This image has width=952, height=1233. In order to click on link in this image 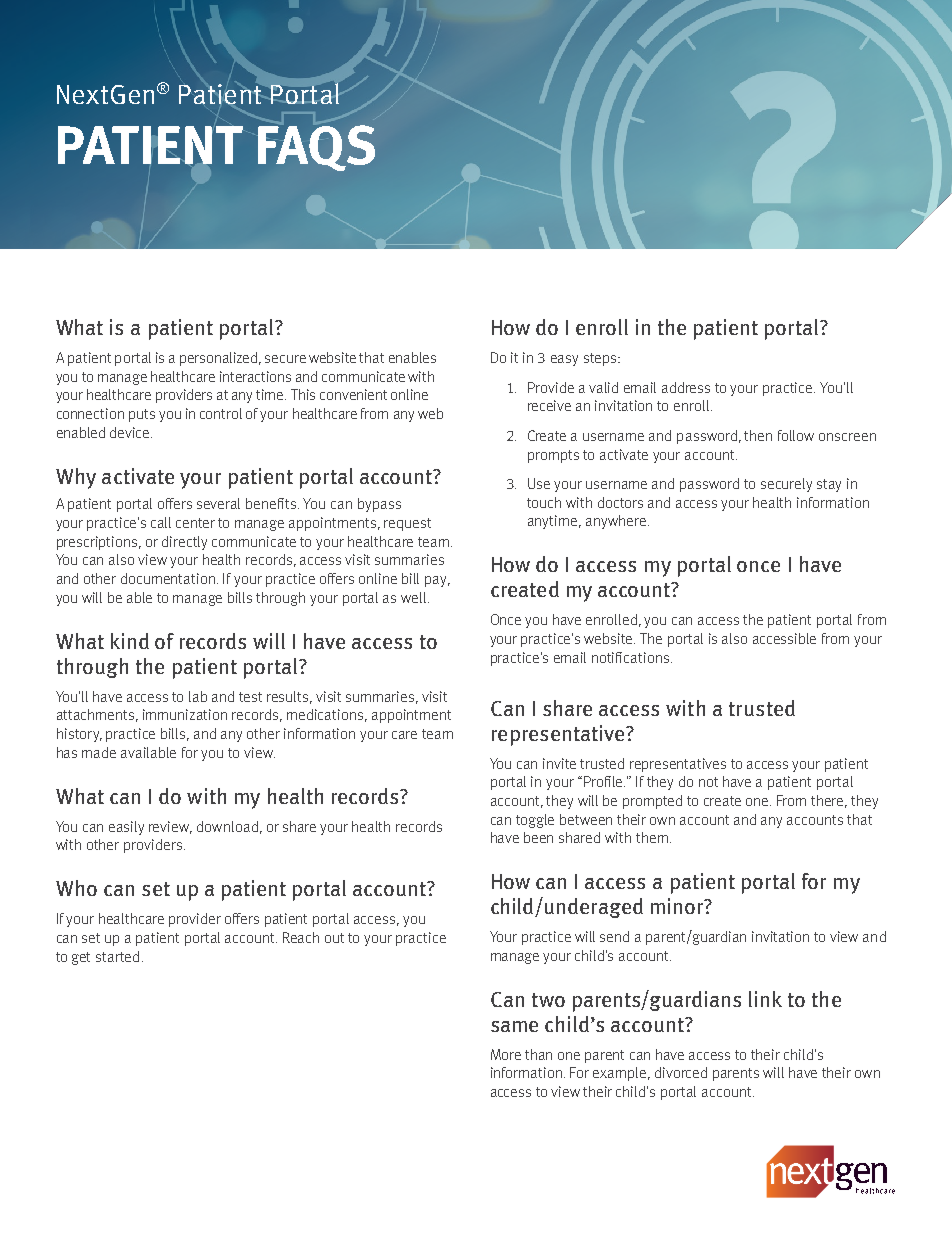, I will do `click(765, 999)`.
